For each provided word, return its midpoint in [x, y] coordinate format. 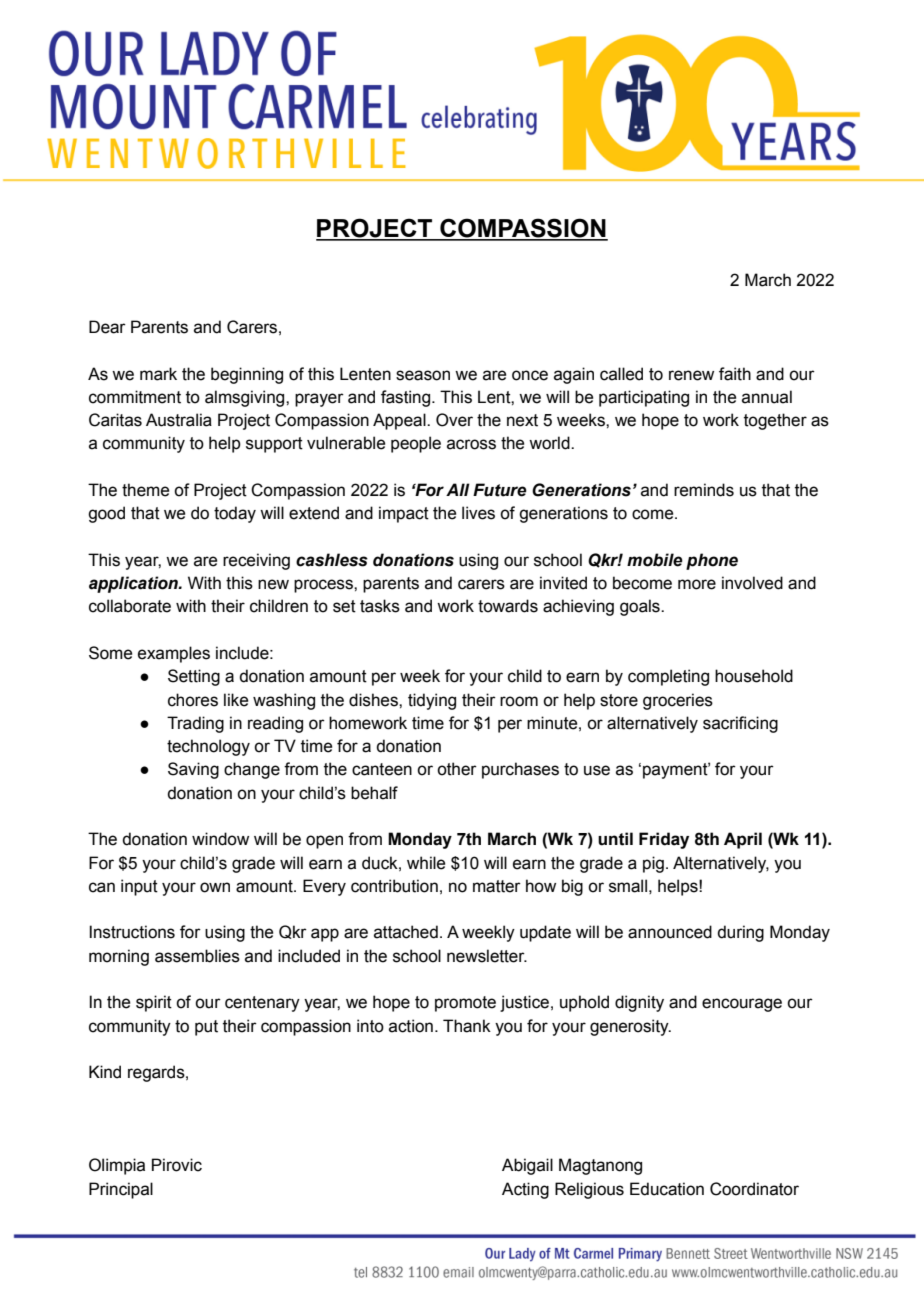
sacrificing [740, 724]
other [457, 769]
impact [404, 514]
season [423, 375]
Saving [193, 770]
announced [670, 932]
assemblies [197, 956]
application [134, 584]
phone [712, 561]
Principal [121, 1190]
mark [158, 374]
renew [691, 375]
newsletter [487, 956]
